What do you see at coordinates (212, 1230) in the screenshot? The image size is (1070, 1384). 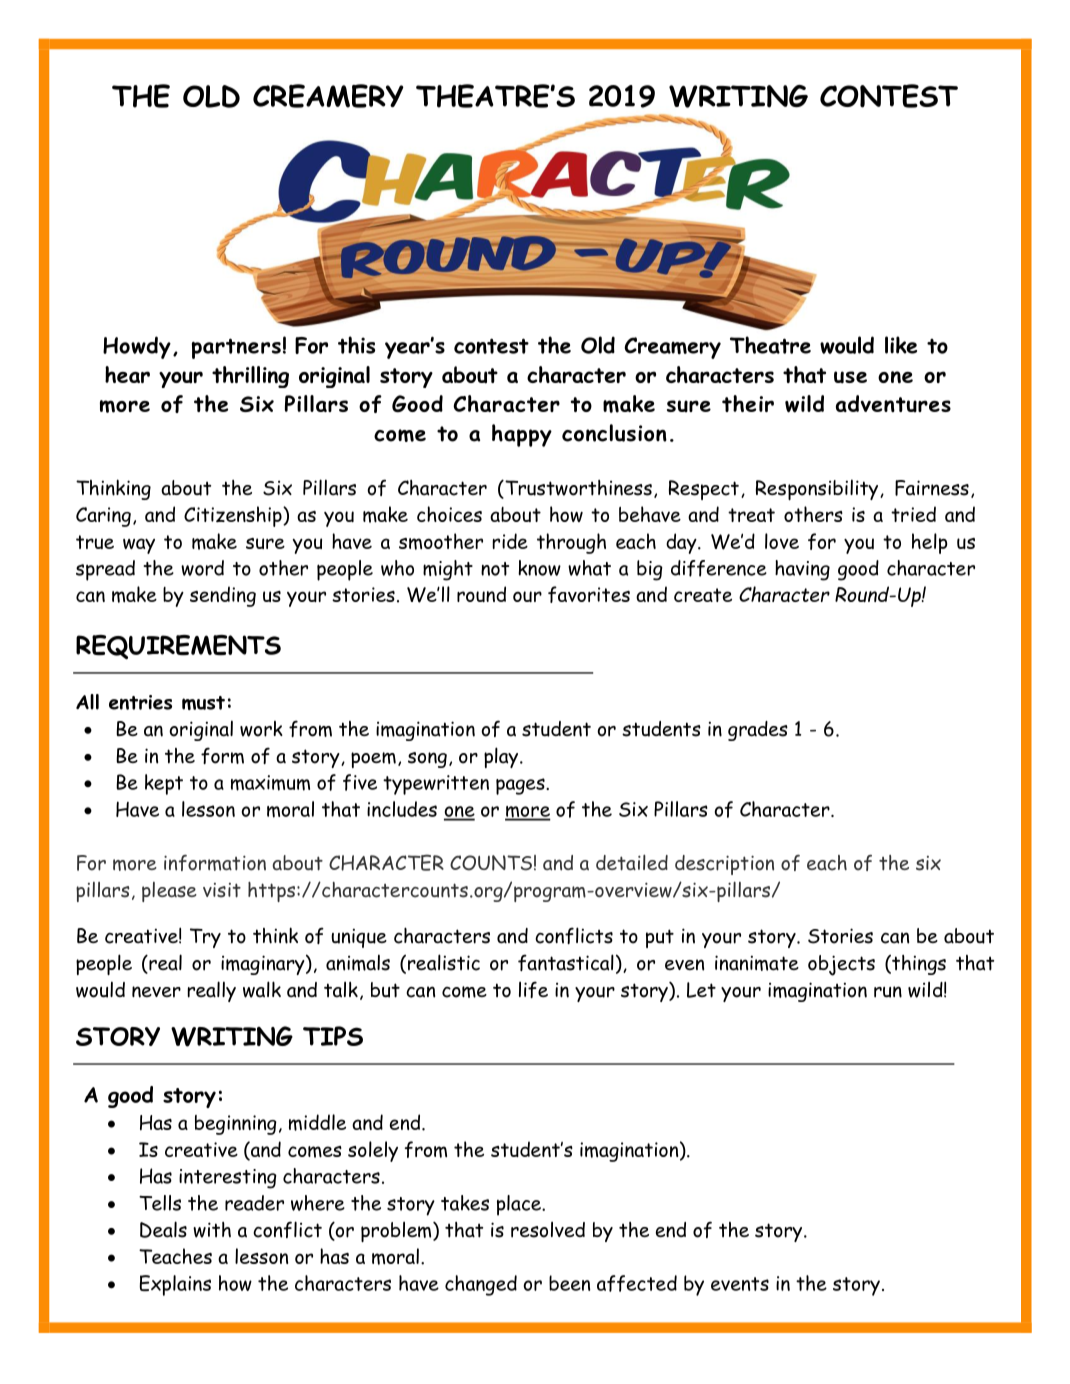 I see `with` at bounding box center [212, 1230].
